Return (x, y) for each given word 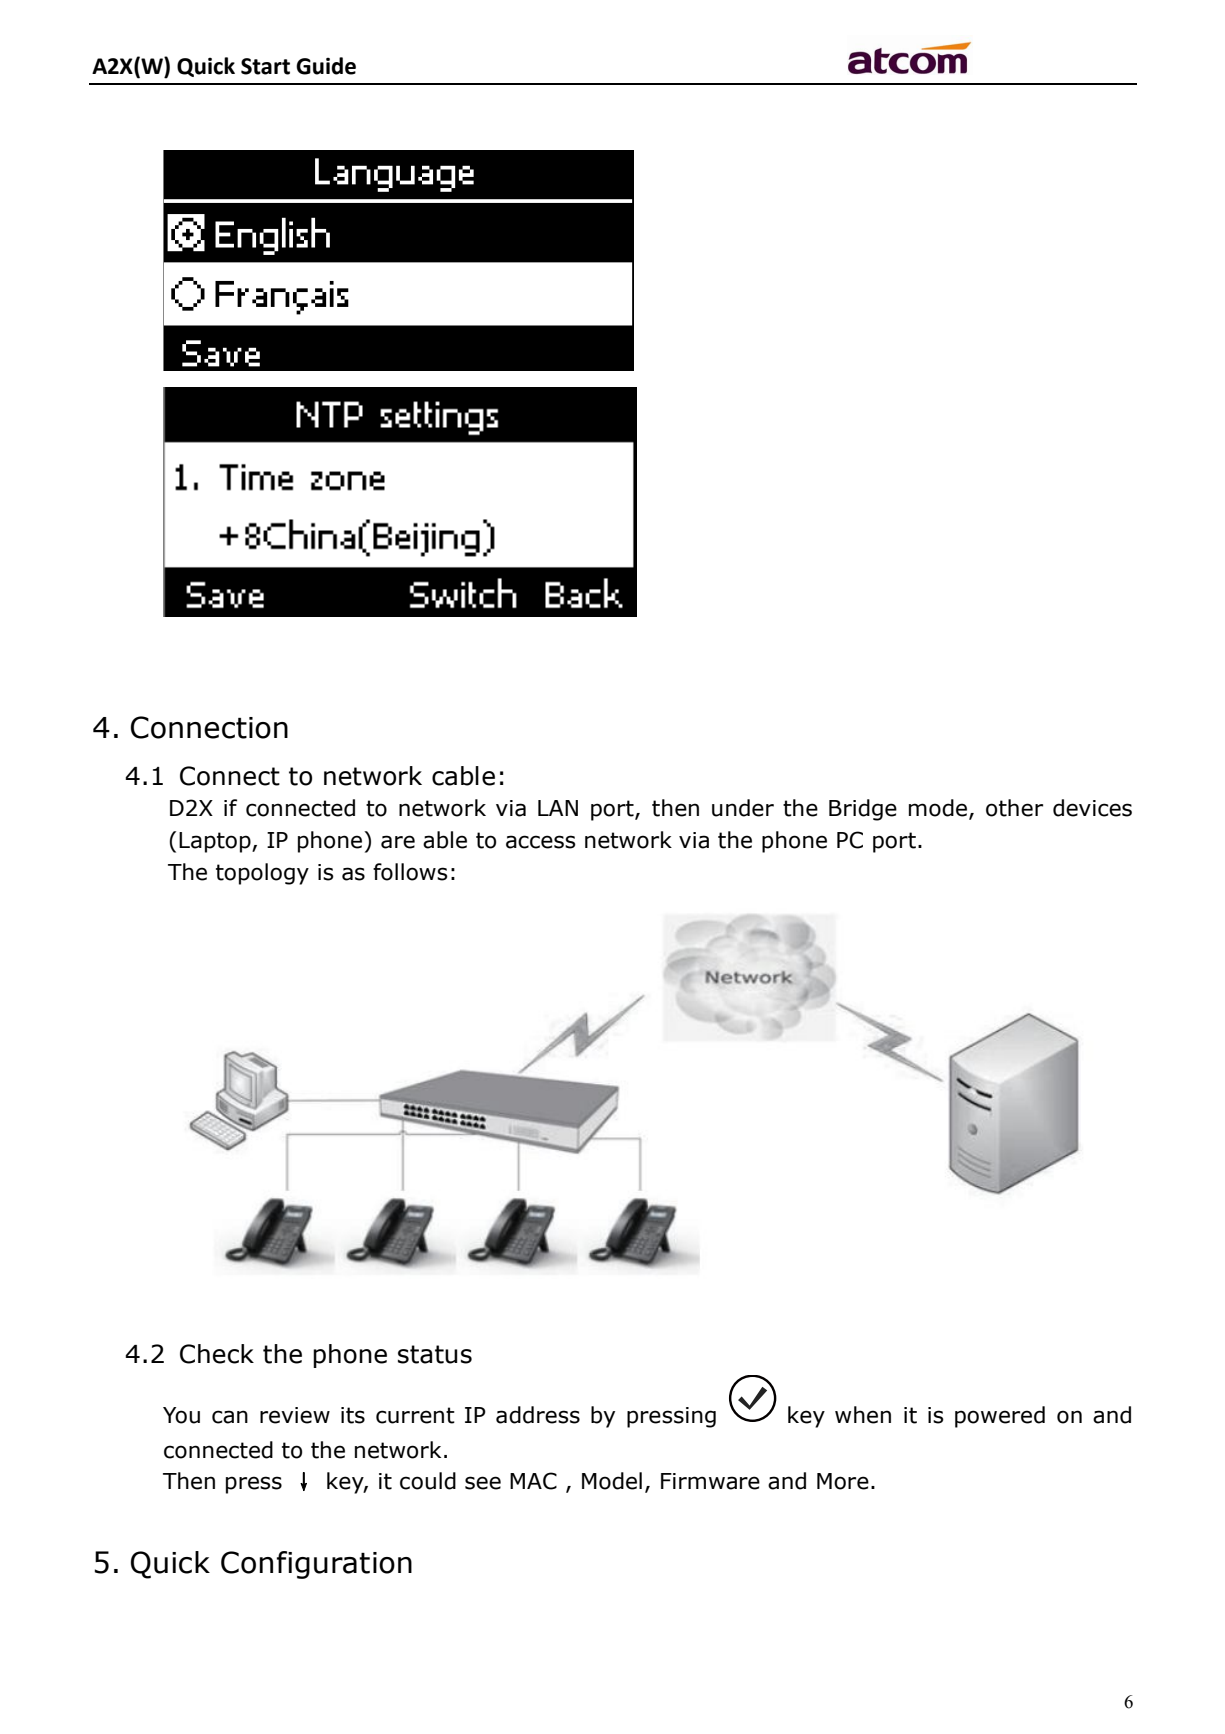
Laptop (216, 842)
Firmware (710, 1481)
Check (217, 1354)
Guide (326, 66)
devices (1092, 808)
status (435, 1354)
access (541, 842)
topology (262, 874)
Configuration (316, 1565)
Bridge (863, 810)
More (843, 1481)
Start (265, 66)
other (1014, 808)
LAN (558, 808)
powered (1000, 1417)
